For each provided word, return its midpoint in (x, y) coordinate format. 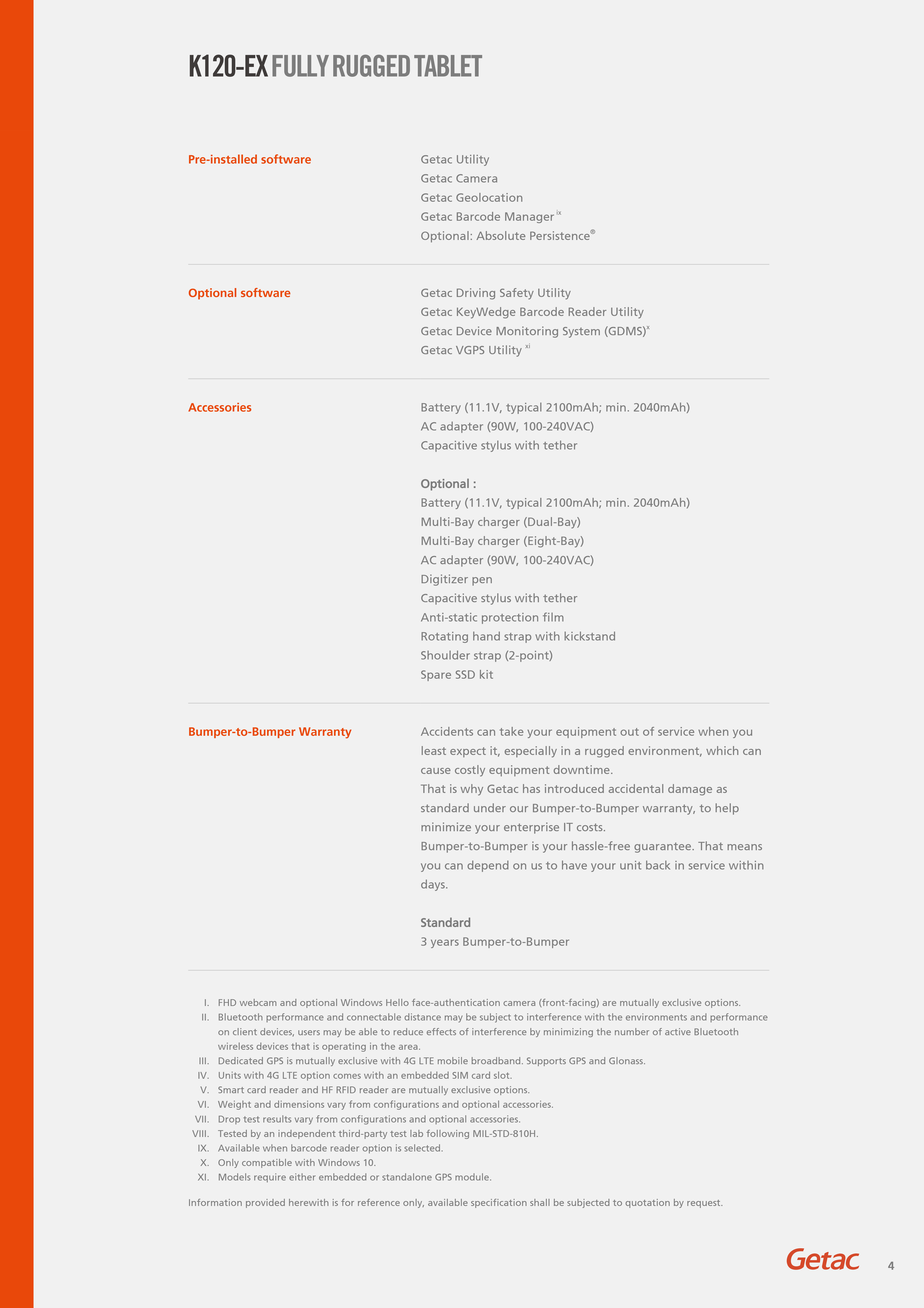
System (581, 332)
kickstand (589, 636)
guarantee (663, 848)
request (705, 1204)
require (270, 1177)
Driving (476, 294)
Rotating (444, 637)
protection (510, 618)
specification (499, 1203)
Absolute (501, 235)
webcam (258, 1002)
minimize (446, 826)
